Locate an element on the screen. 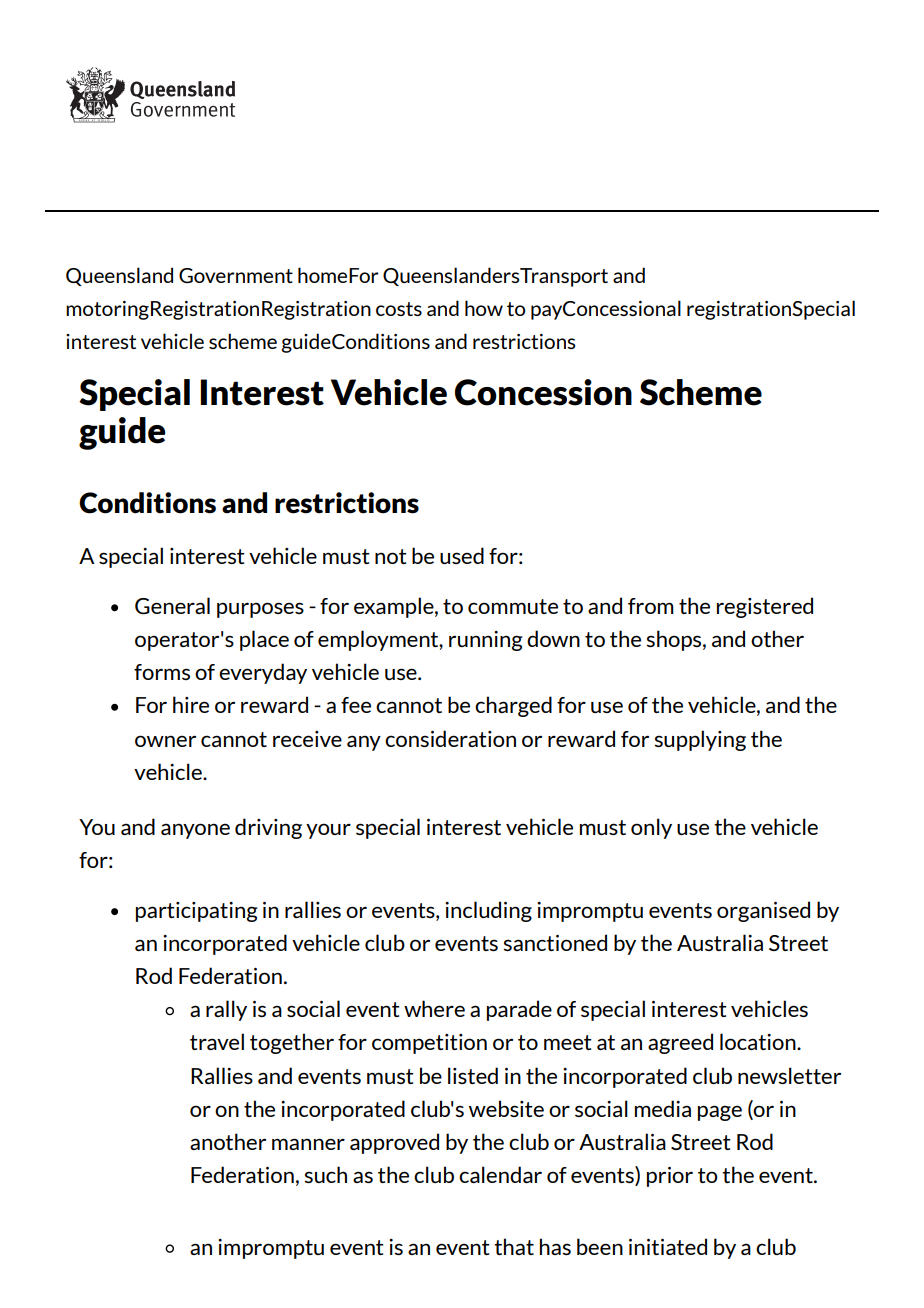  purposes is located at coordinates (260, 610).
